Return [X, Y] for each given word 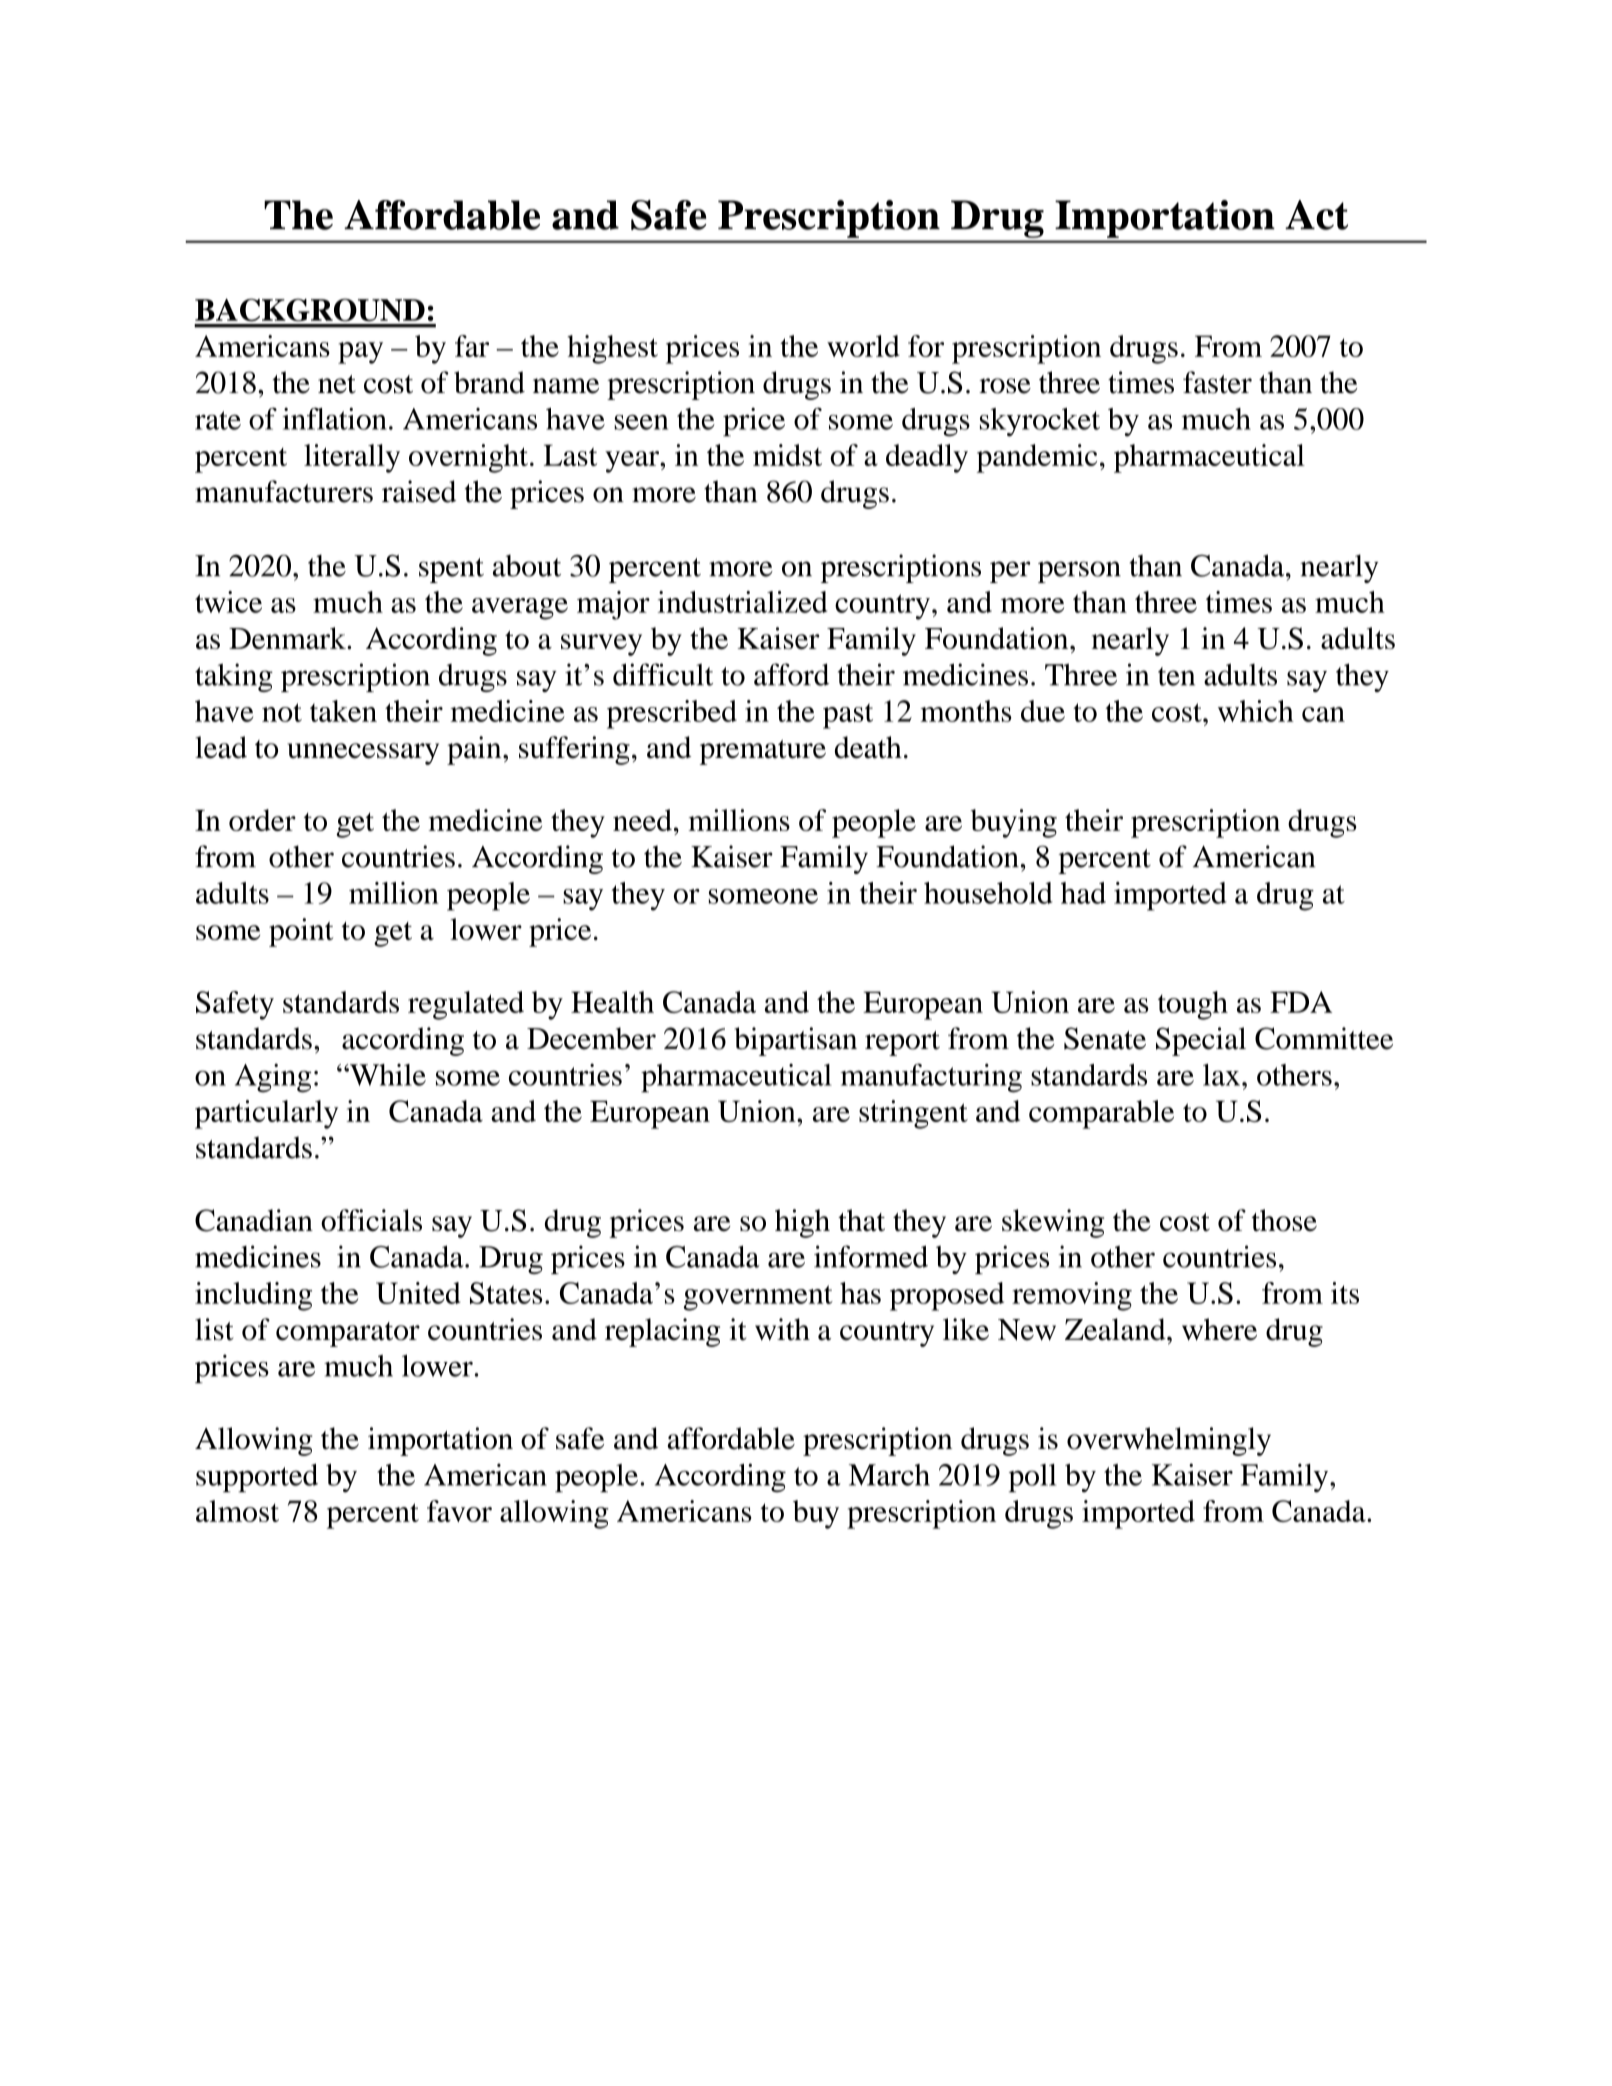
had [1083, 893]
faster [1217, 382]
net [337, 384]
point [301, 932]
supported [257, 1478]
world [863, 346]
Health [612, 1002]
